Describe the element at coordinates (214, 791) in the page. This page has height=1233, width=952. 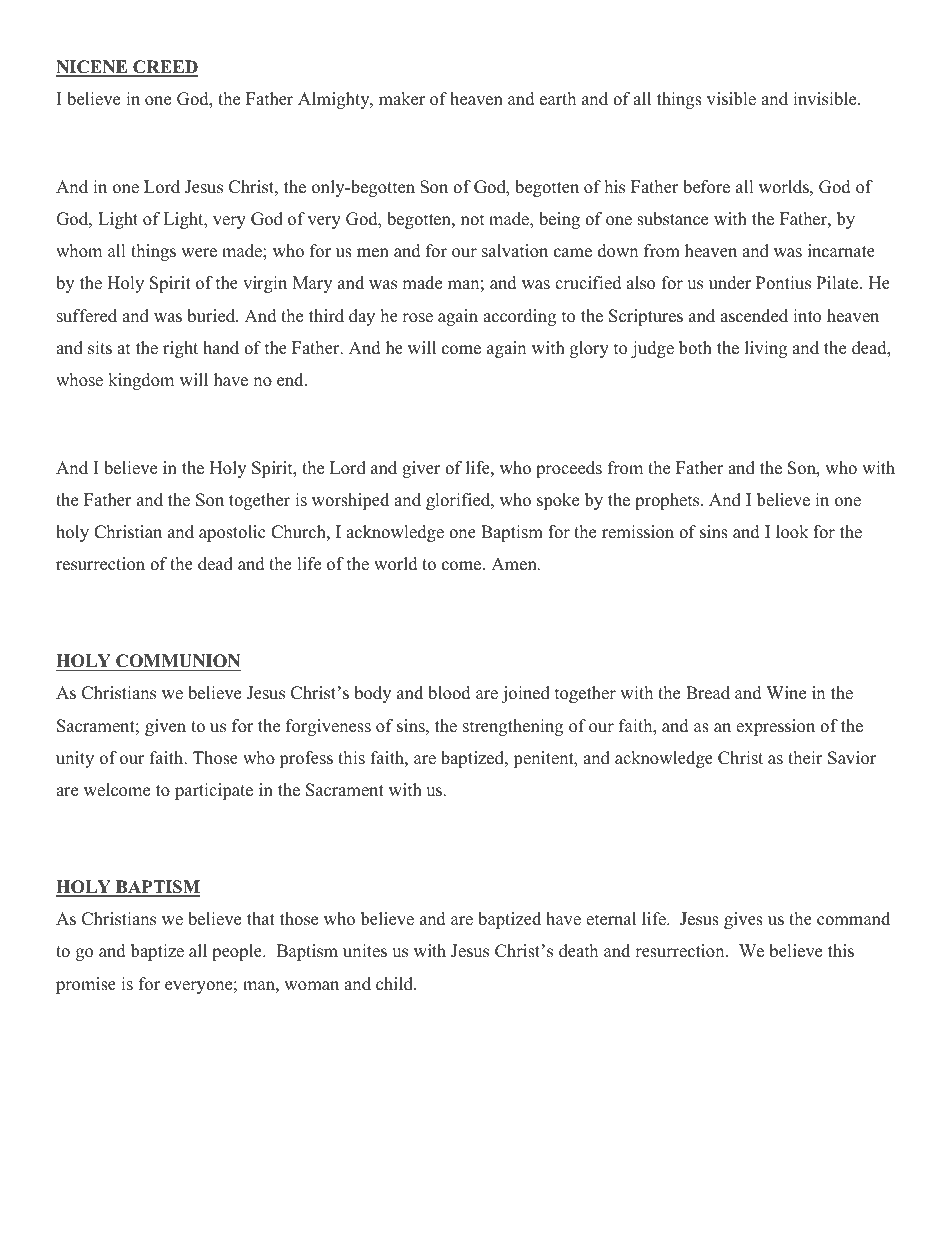
I see `participate` at that location.
